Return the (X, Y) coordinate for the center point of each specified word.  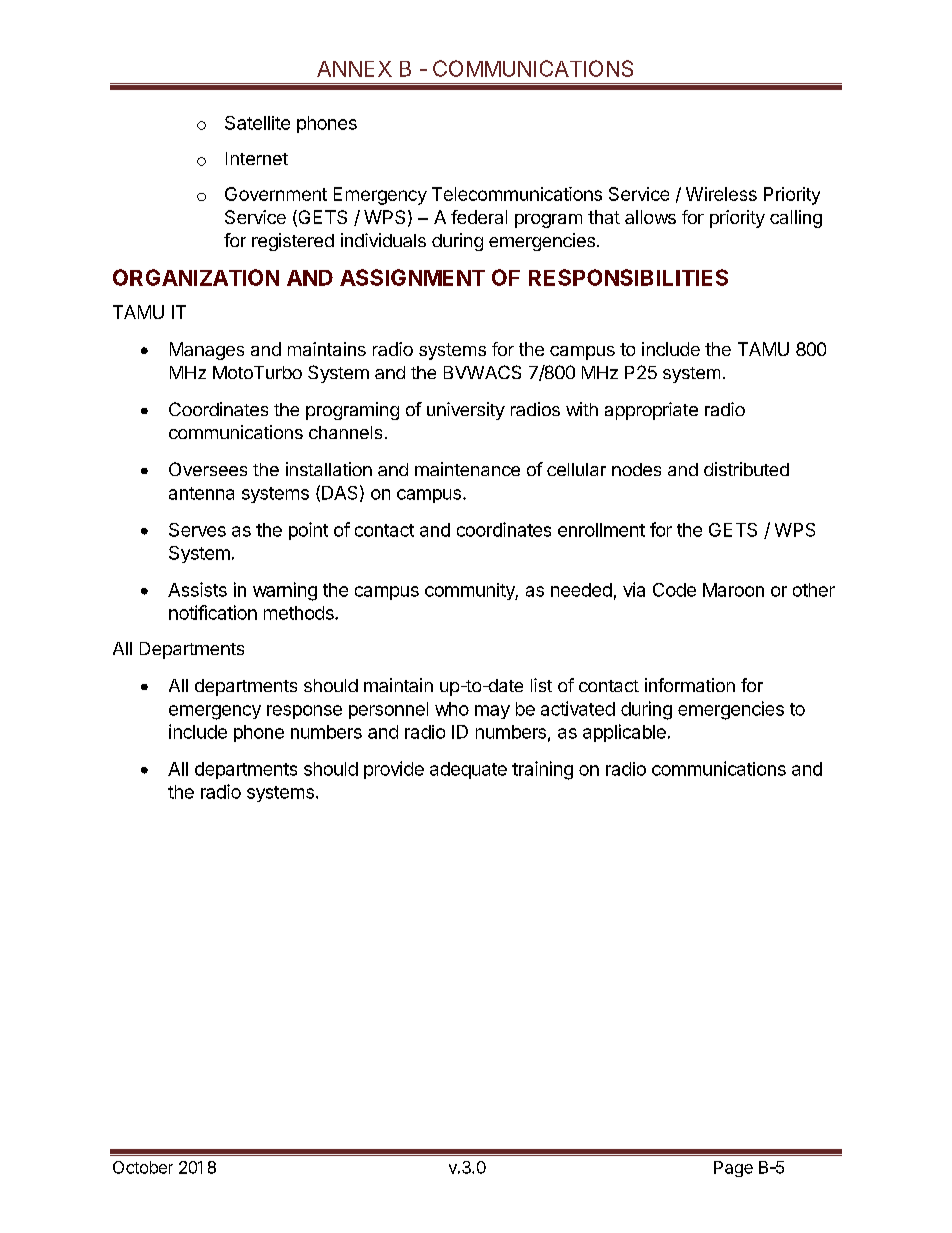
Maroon (733, 590)
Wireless (721, 194)
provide (394, 770)
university (466, 411)
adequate (468, 770)
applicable (624, 733)
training (542, 770)
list (541, 685)
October (143, 1167)
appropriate (651, 411)
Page (733, 1169)
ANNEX (354, 69)
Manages (207, 351)
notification (213, 612)
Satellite (257, 123)
